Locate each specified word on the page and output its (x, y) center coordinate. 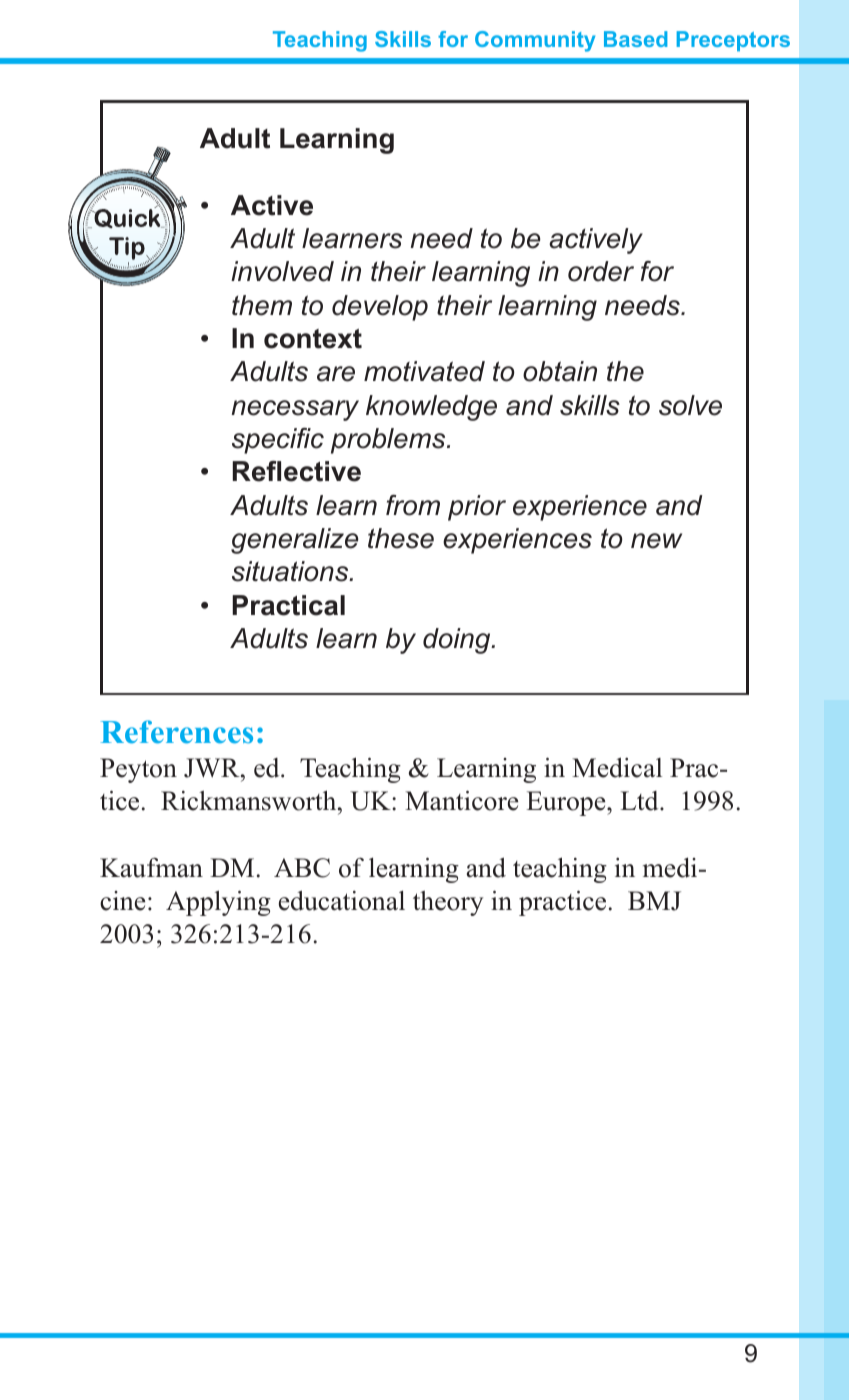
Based (635, 39)
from (413, 505)
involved (282, 271)
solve (690, 405)
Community (535, 41)
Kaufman (151, 867)
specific (278, 441)
